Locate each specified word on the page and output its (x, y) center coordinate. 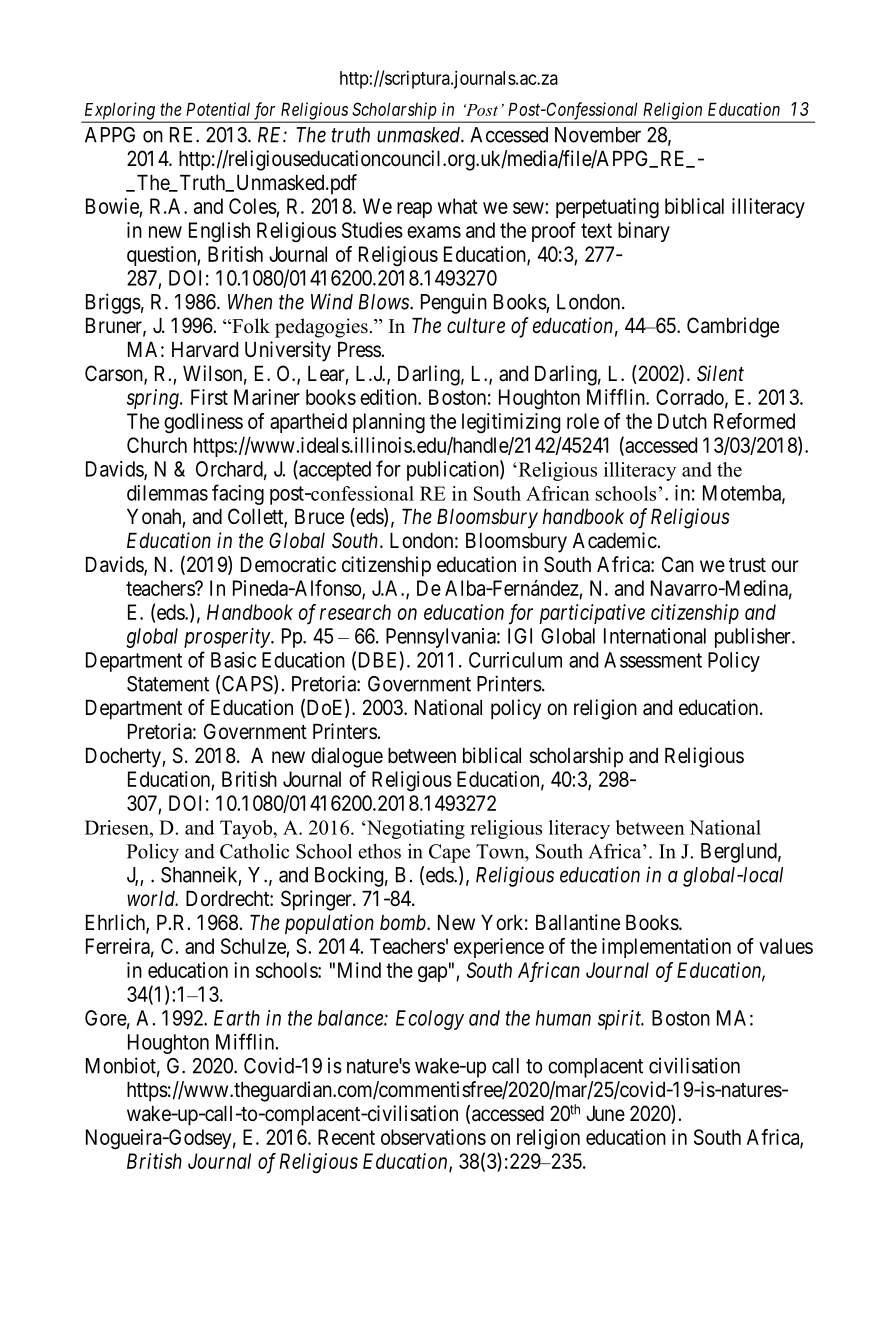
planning (389, 423)
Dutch (682, 421)
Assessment (653, 660)
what (458, 206)
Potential (218, 109)
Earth (237, 1018)
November (598, 135)
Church (157, 445)
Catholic (254, 851)
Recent (346, 1137)
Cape (449, 853)
